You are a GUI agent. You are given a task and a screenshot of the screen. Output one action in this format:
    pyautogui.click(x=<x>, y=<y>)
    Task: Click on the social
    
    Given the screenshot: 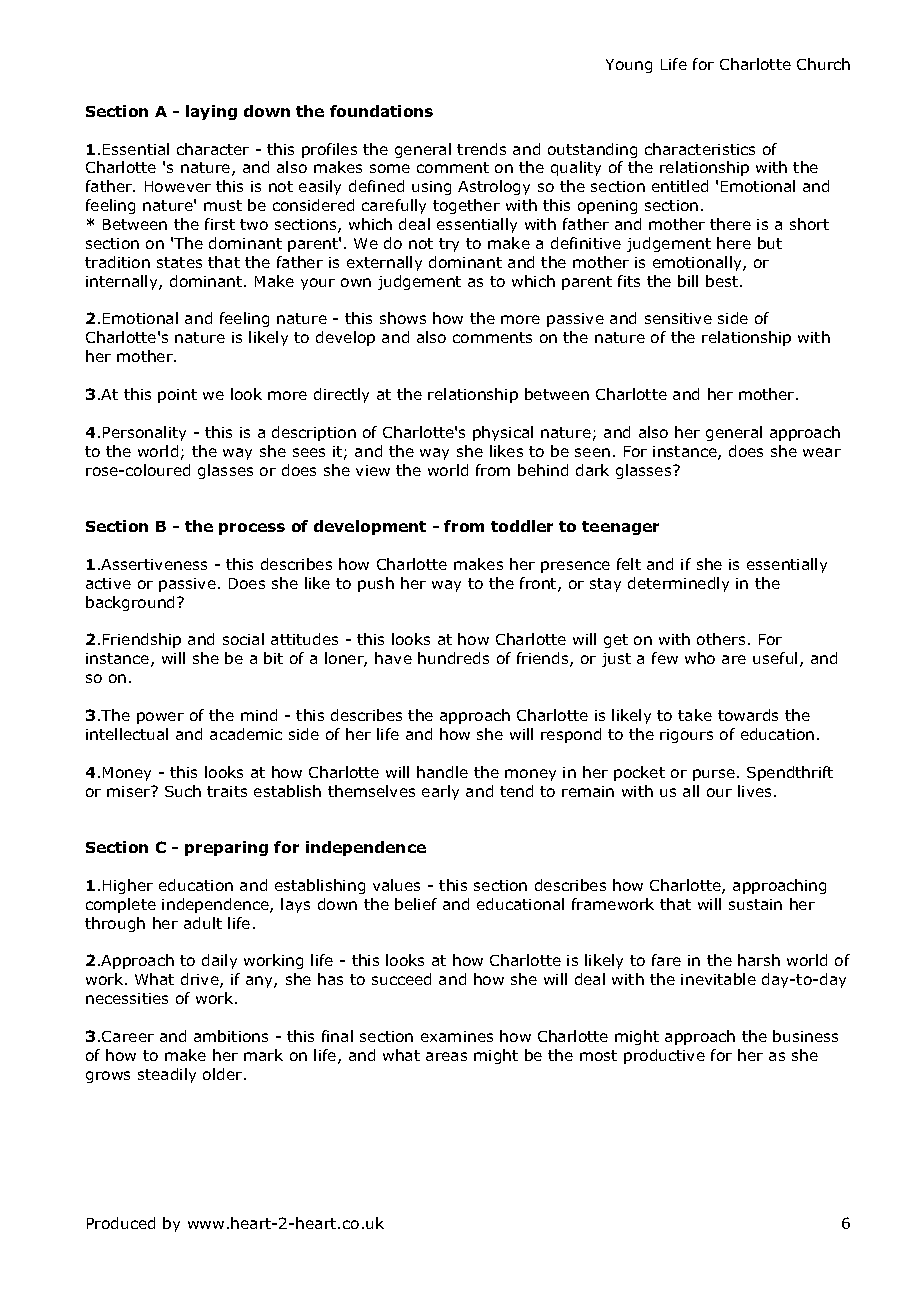 What is the action you would take?
    pyautogui.click(x=243, y=639)
